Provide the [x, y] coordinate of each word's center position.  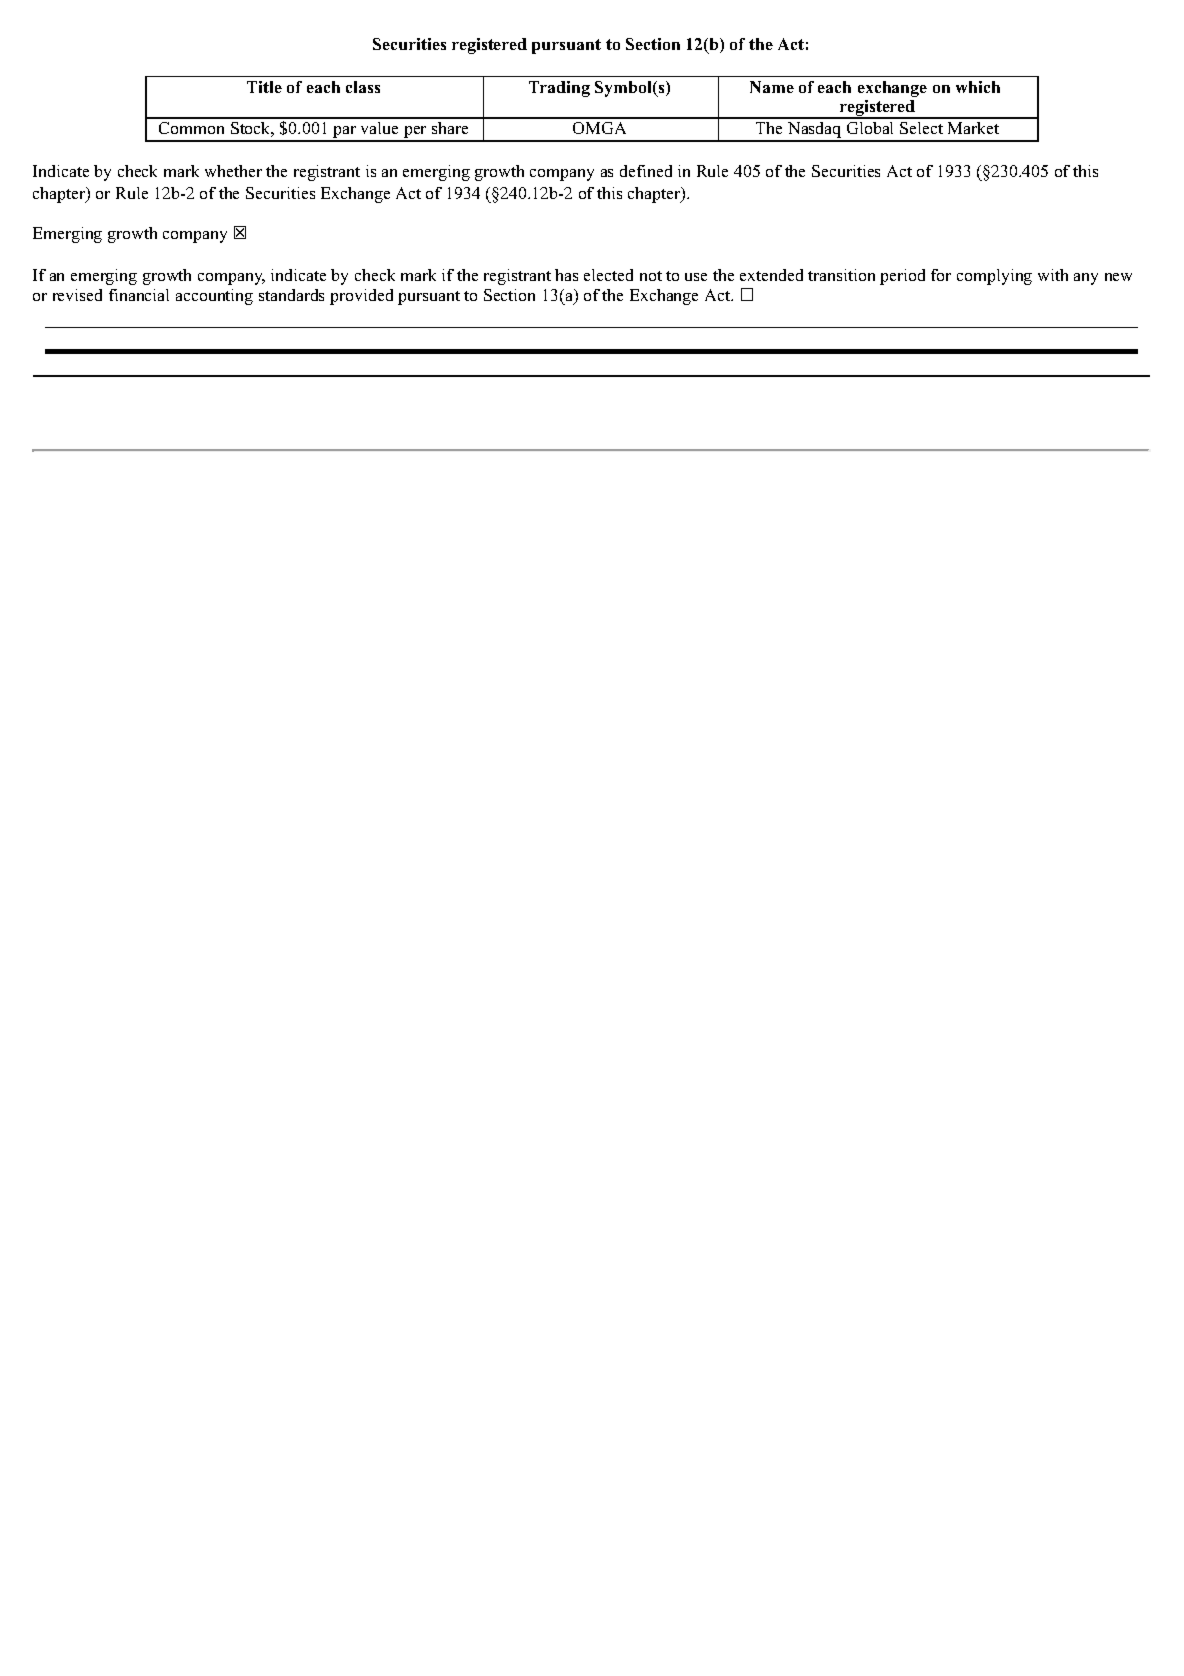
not [651, 276]
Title [264, 87]
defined [646, 171]
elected [608, 275]
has [566, 275]
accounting [214, 297]
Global [870, 128]
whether [233, 171]
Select [921, 128]
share [450, 128]
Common [191, 128]
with [1053, 275]
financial [139, 295]
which [978, 87]
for [941, 275]
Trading [559, 89]
